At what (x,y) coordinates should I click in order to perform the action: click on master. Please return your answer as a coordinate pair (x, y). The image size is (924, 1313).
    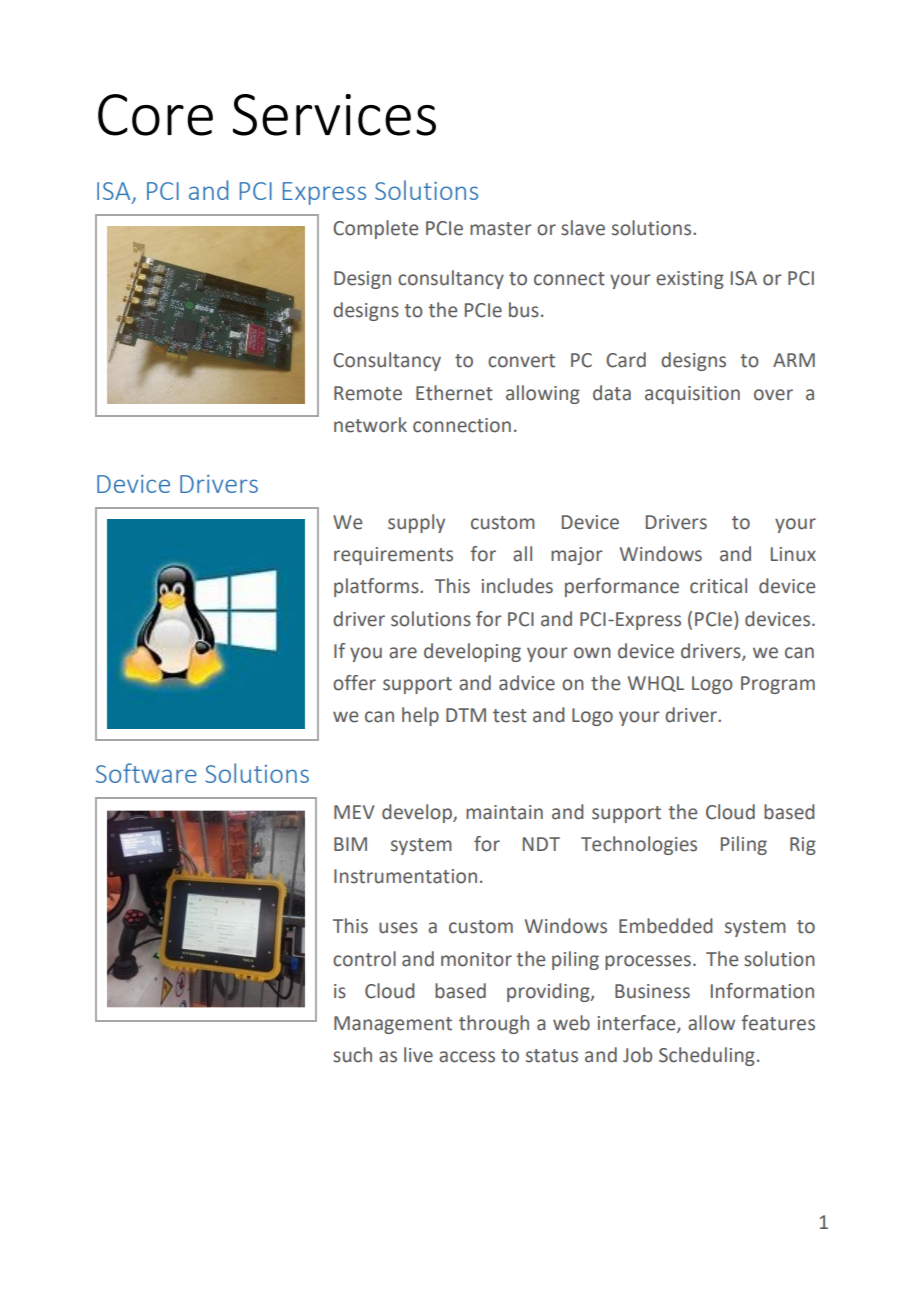
    Looking at the image, I should click on (501, 229).
